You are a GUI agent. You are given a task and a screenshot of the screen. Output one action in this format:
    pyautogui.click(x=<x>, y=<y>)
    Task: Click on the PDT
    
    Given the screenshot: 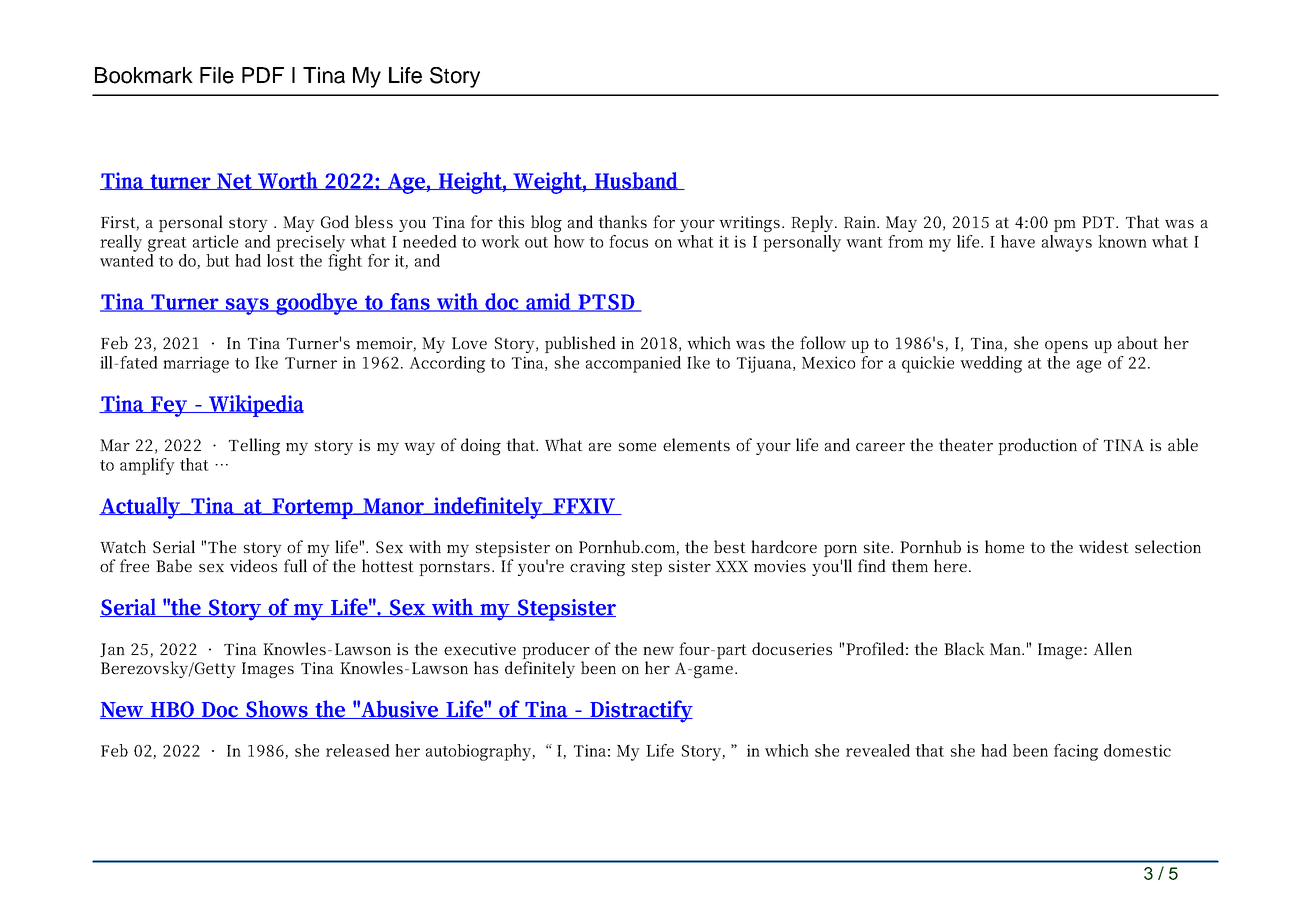 What is the action you would take?
    pyautogui.click(x=1098, y=222)
